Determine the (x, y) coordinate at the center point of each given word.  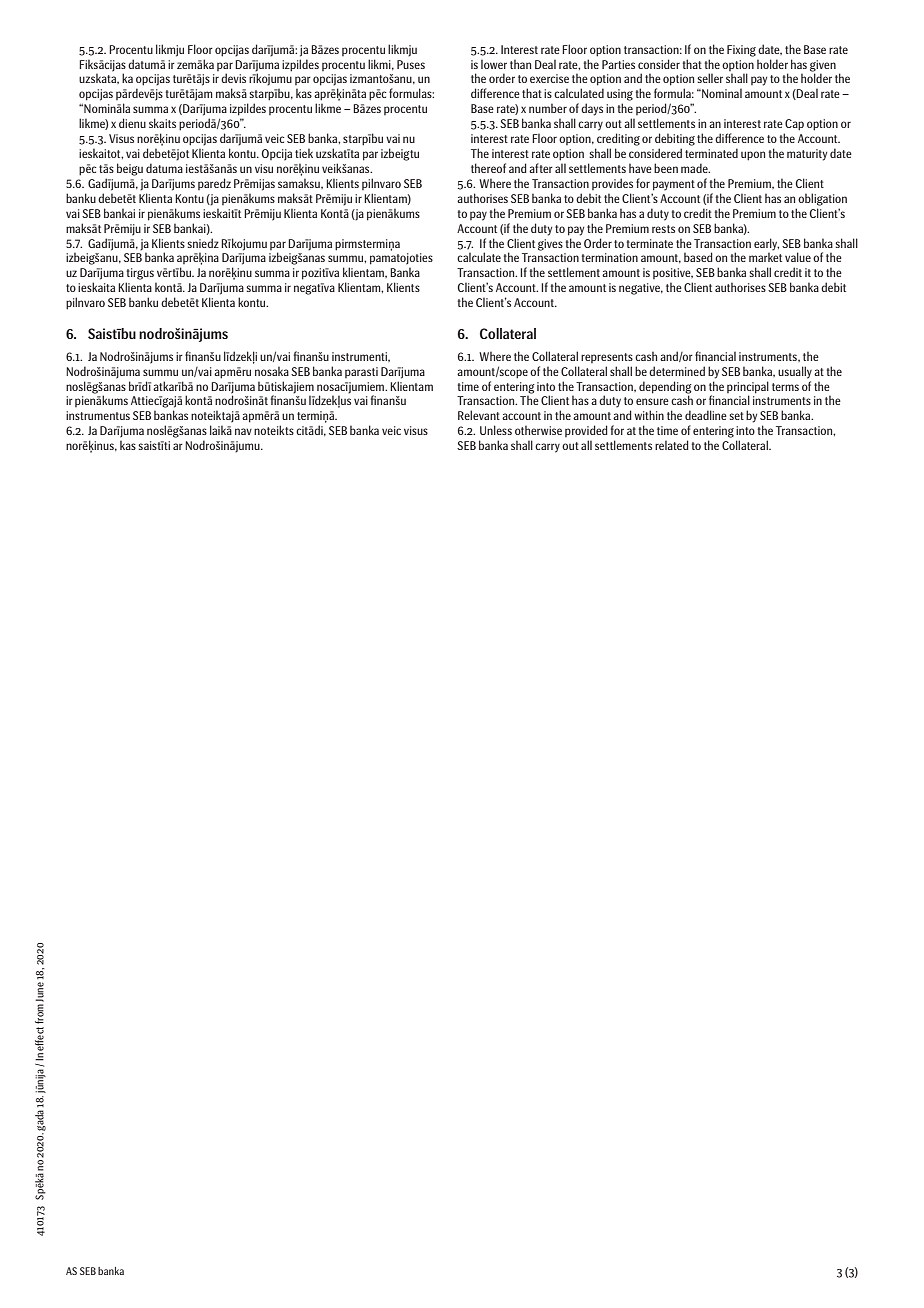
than (520, 64)
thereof (488, 168)
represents (607, 358)
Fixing (741, 51)
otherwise (538, 430)
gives (550, 245)
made (695, 168)
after (541, 168)
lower (494, 64)
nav (243, 431)
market (765, 257)
